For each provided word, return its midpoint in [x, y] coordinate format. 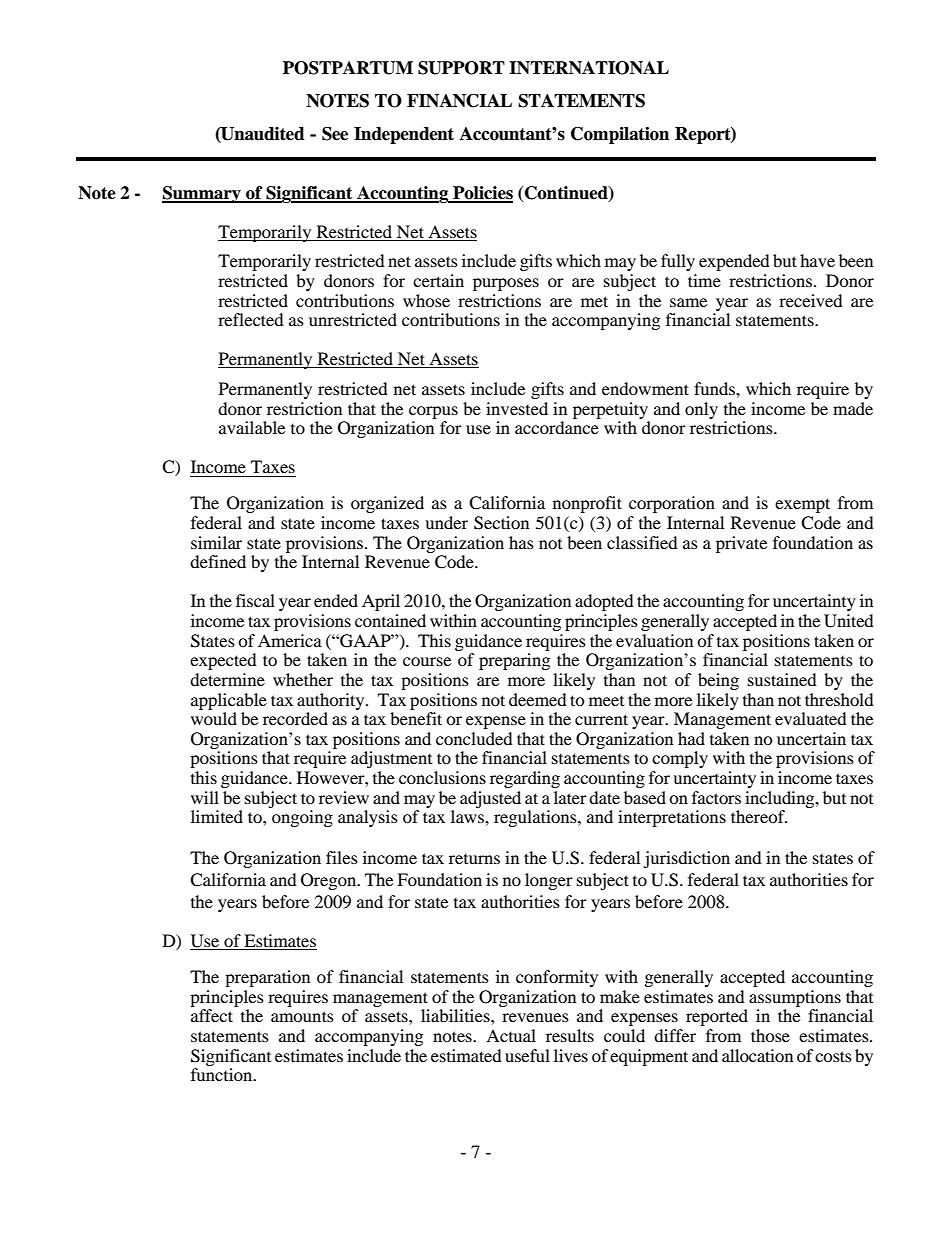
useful [527, 1055]
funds [715, 388]
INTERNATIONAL [589, 68]
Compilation [620, 135]
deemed [538, 699]
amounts [302, 1016]
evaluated [811, 718]
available [252, 427]
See [335, 134]
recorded [295, 718]
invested [517, 408]
